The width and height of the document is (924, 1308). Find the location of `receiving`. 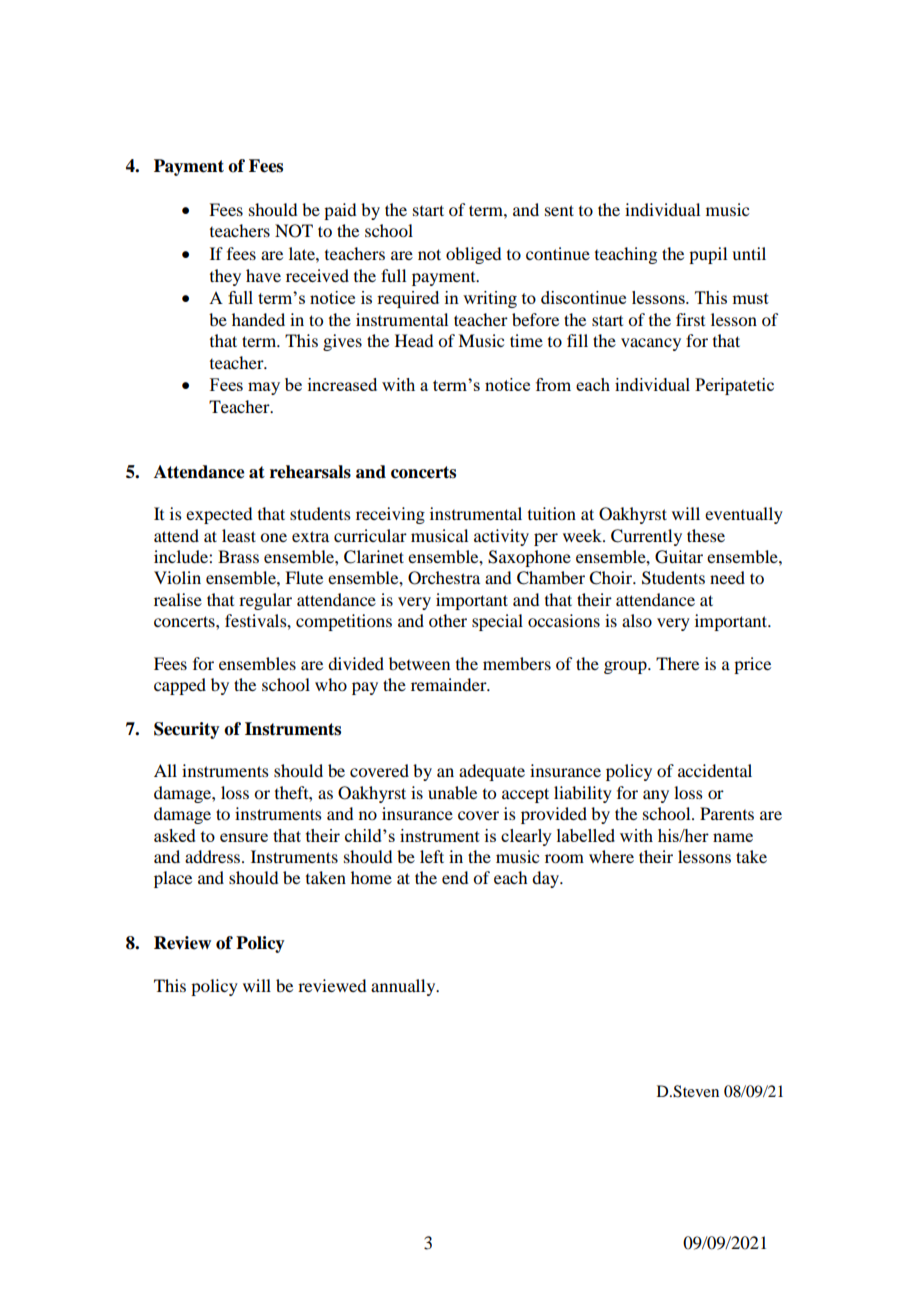

receiving is located at coordinates (390, 515).
